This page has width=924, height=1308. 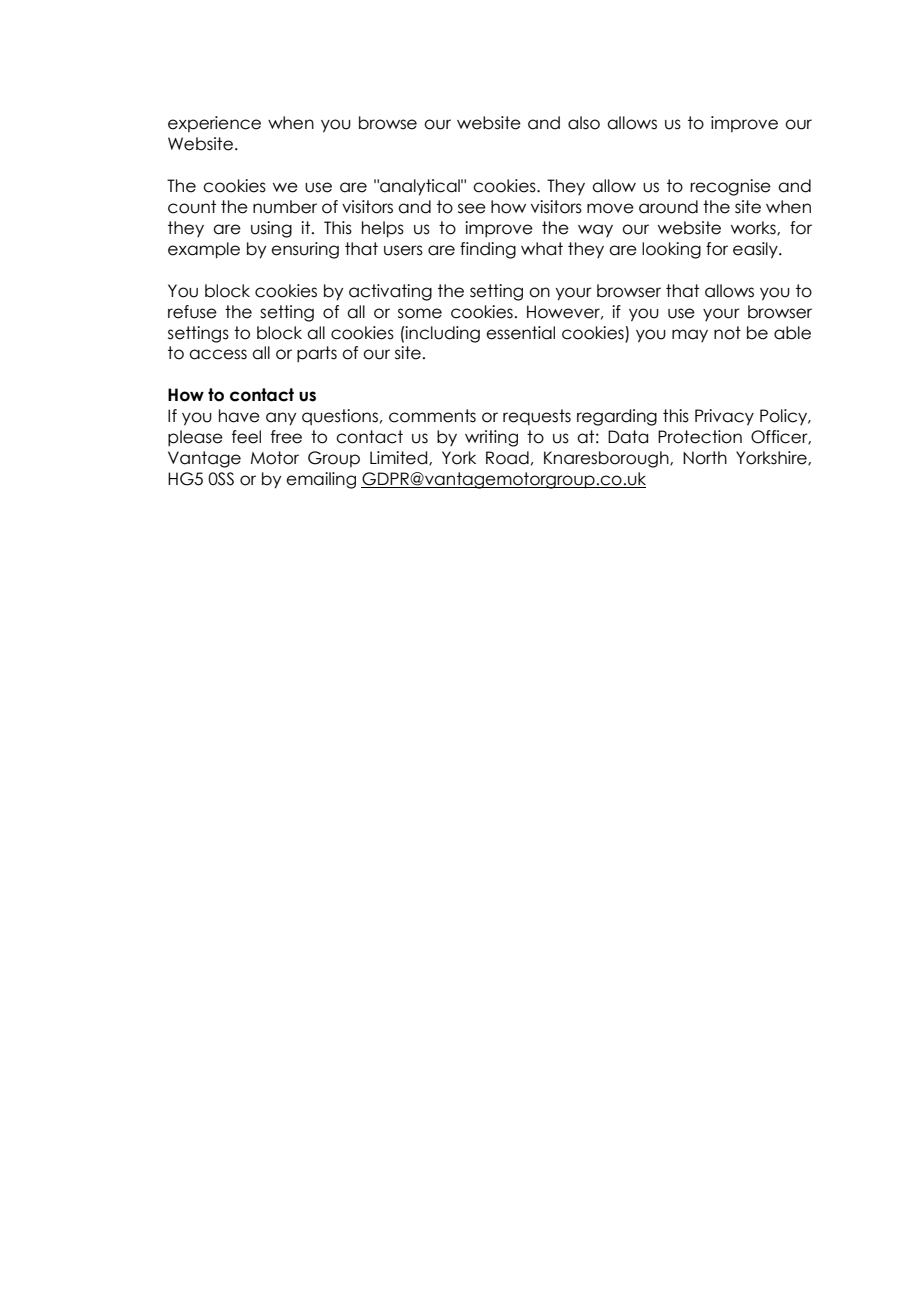 What do you see at coordinates (537, 417) in the page?
I see `requests` at bounding box center [537, 417].
